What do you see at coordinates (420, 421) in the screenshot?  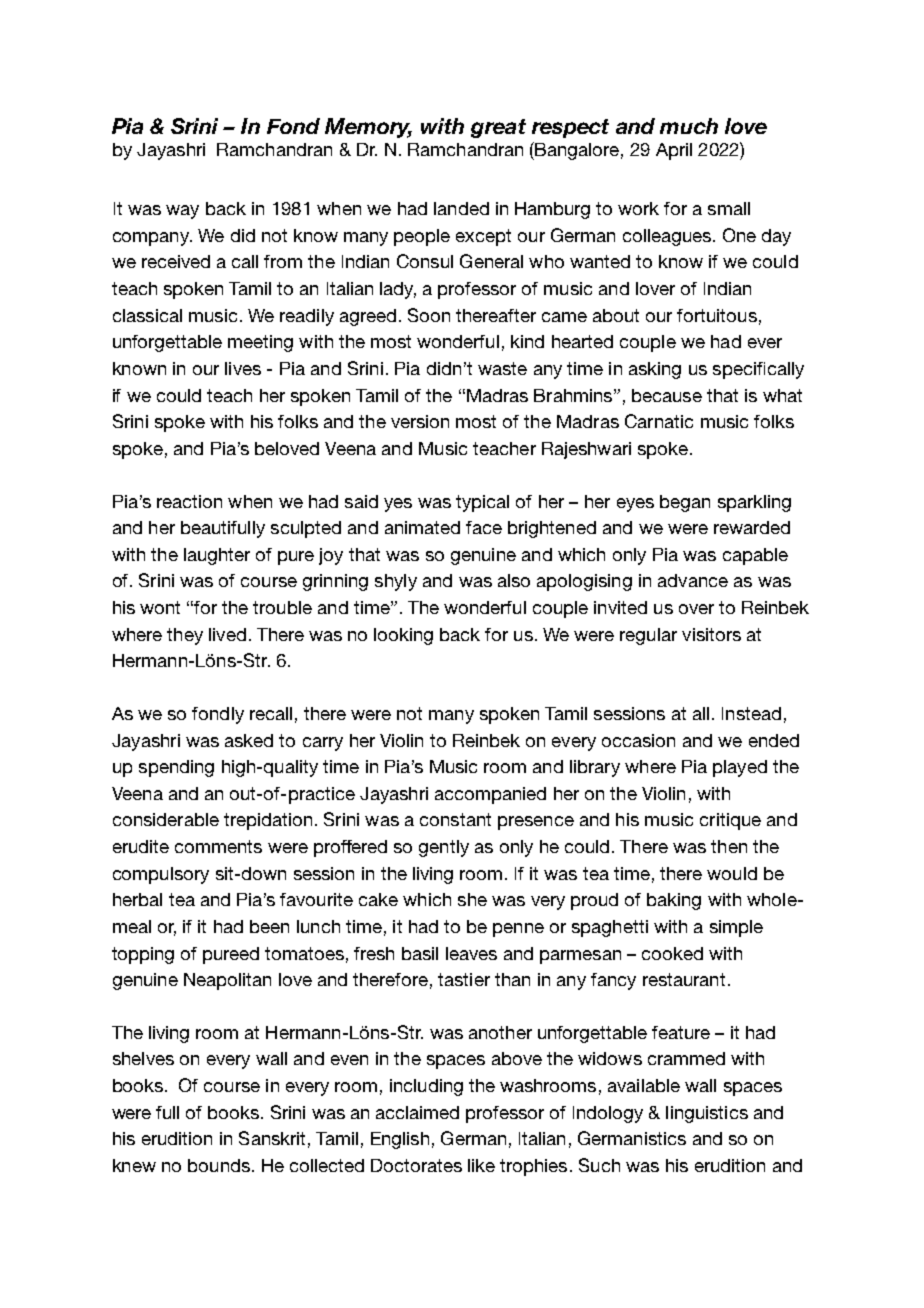 I see `version` at bounding box center [420, 421].
